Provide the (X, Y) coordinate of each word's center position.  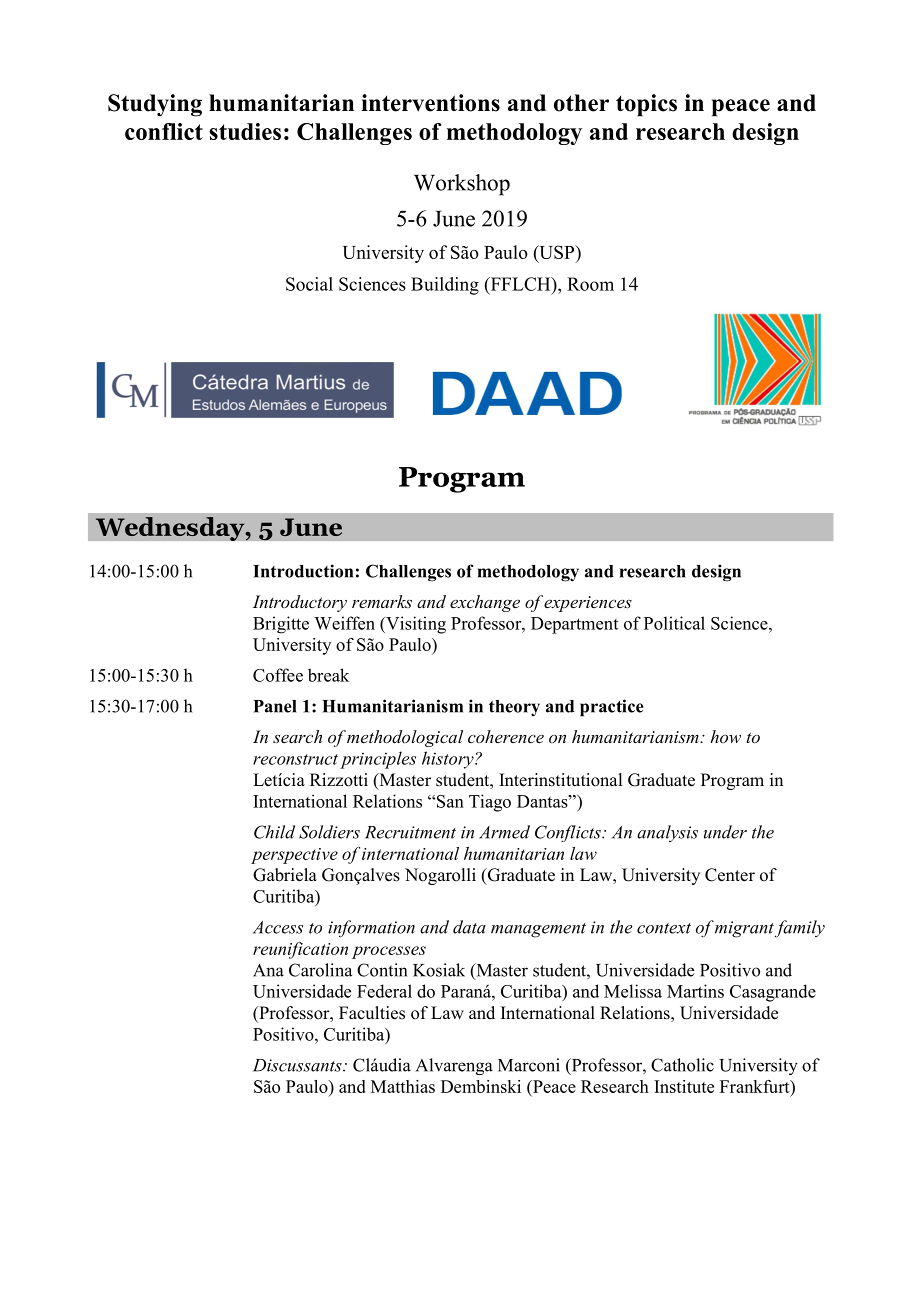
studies (245, 131)
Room (590, 284)
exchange (485, 603)
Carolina (320, 970)
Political (674, 623)
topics (646, 105)
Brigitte (281, 625)
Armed (504, 832)
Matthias (403, 1086)
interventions (430, 103)
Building (445, 286)
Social (309, 284)
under (725, 832)
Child (274, 832)
